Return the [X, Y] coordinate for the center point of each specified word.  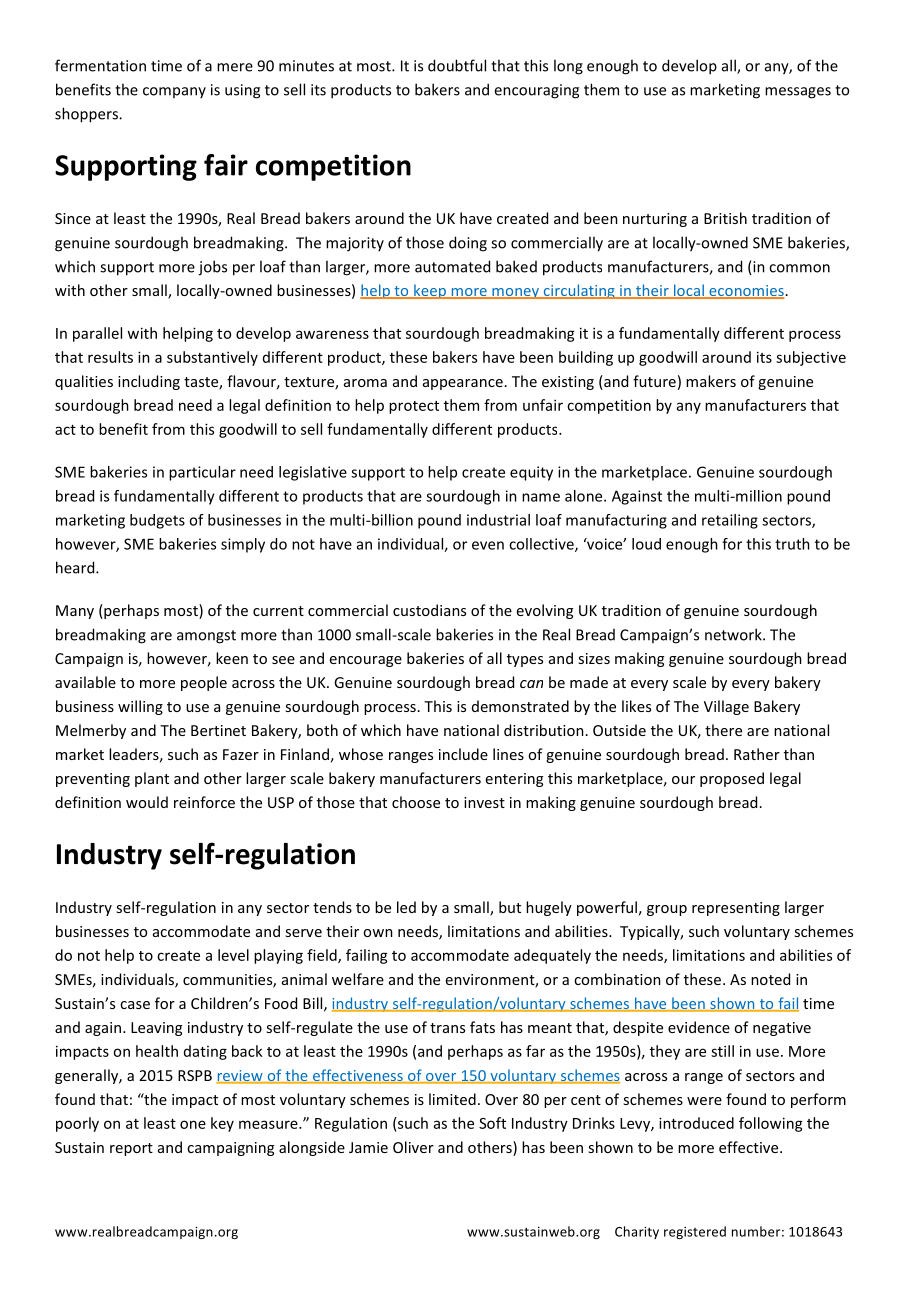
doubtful [457, 65]
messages [798, 93]
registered [695, 1232]
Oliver [413, 1147]
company [174, 92]
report [131, 1149]
